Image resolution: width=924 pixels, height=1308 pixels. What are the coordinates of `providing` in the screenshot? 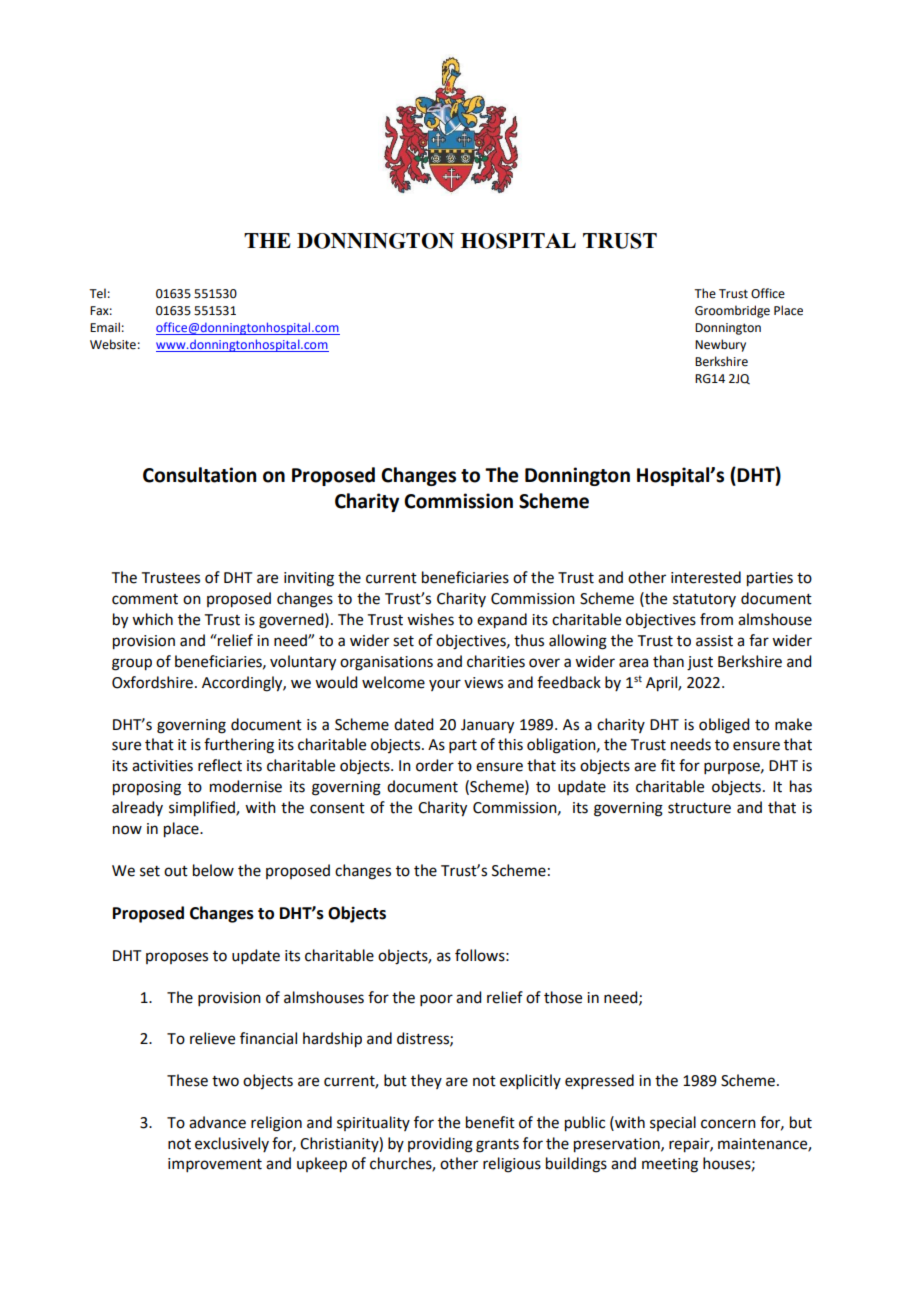 It's located at (440, 1145).
